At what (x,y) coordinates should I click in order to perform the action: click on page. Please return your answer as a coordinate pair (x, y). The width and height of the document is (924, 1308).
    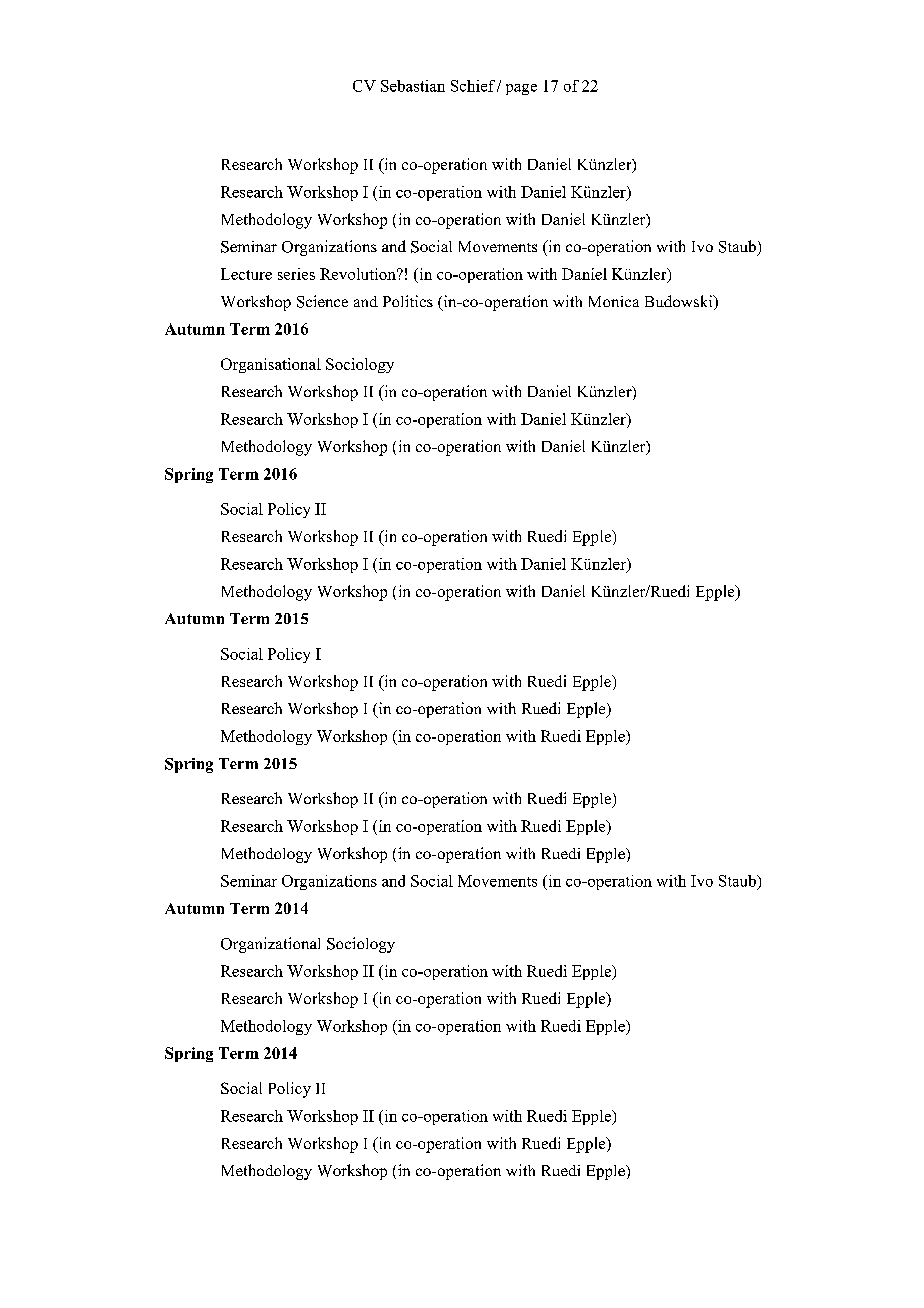
    Looking at the image, I should click on (521, 89).
